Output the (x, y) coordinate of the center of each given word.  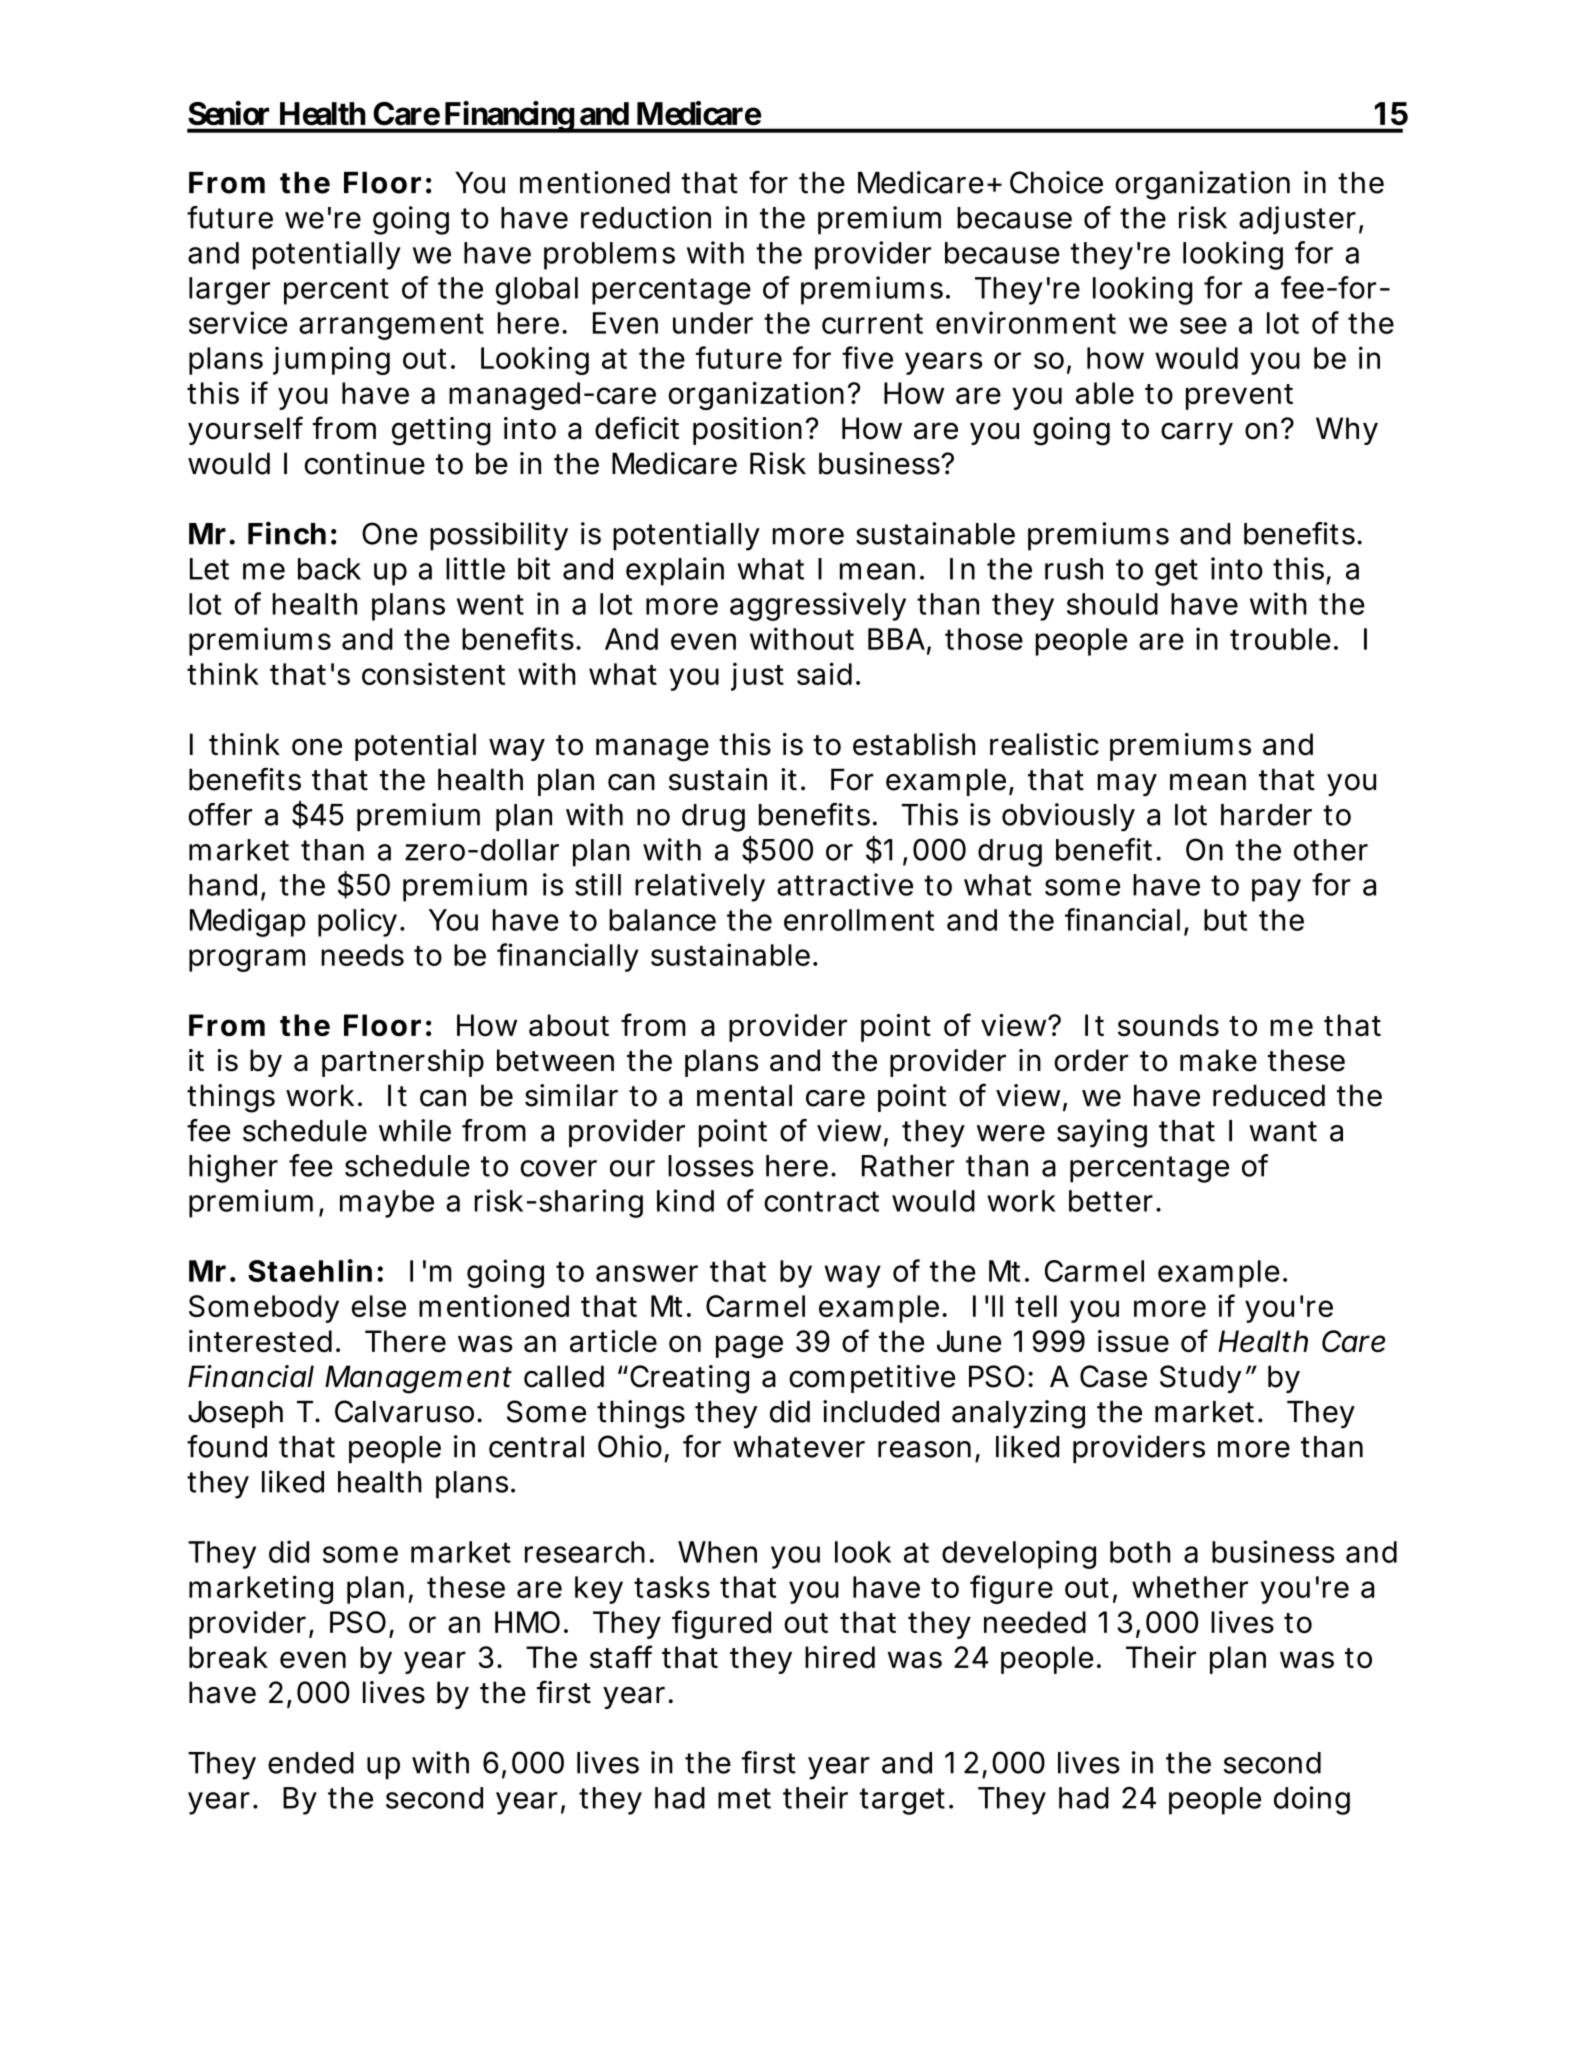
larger (229, 291)
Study (1200, 1379)
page (749, 1346)
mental (744, 1095)
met (744, 1798)
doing (1312, 1800)
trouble (1280, 639)
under (713, 323)
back (329, 569)
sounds (1168, 1025)
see (1203, 325)
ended (311, 1763)
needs (362, 955)
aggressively (818, 606)
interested (260, 1341)
